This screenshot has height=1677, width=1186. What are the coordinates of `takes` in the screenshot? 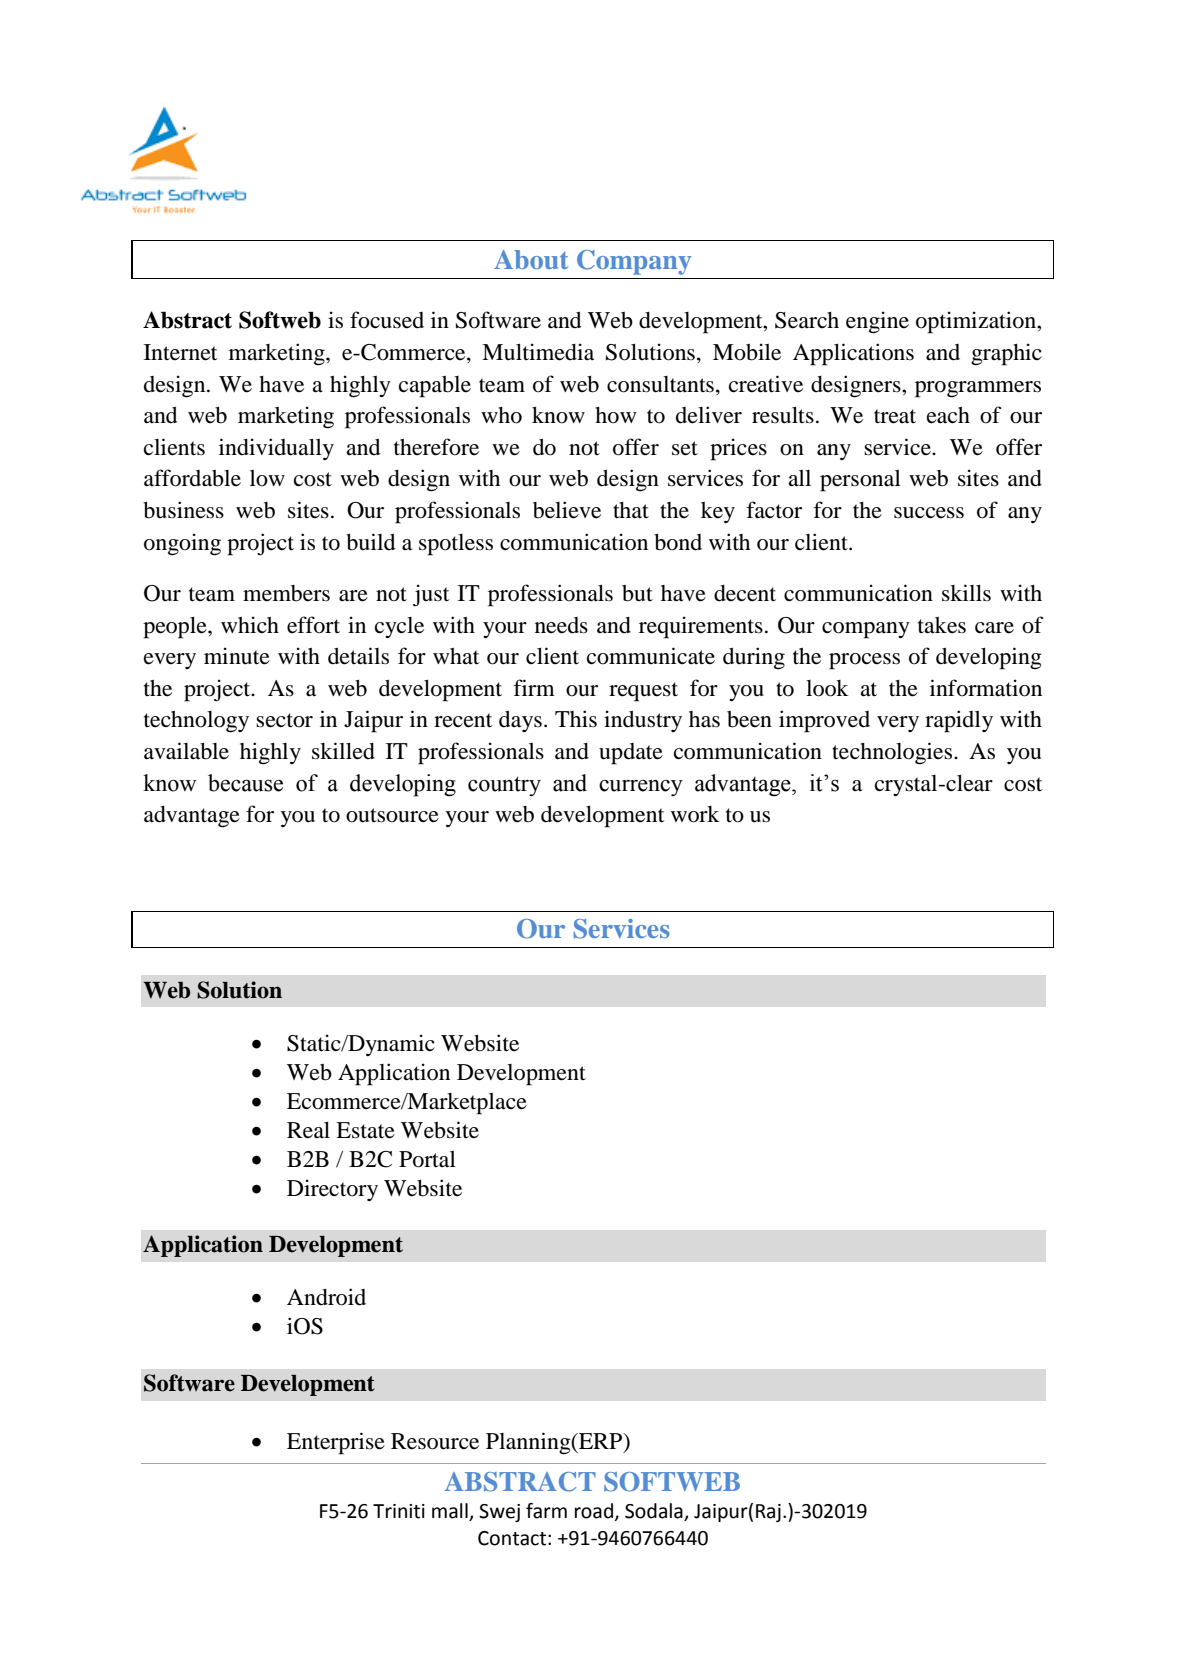 It's located at (942, 625).
